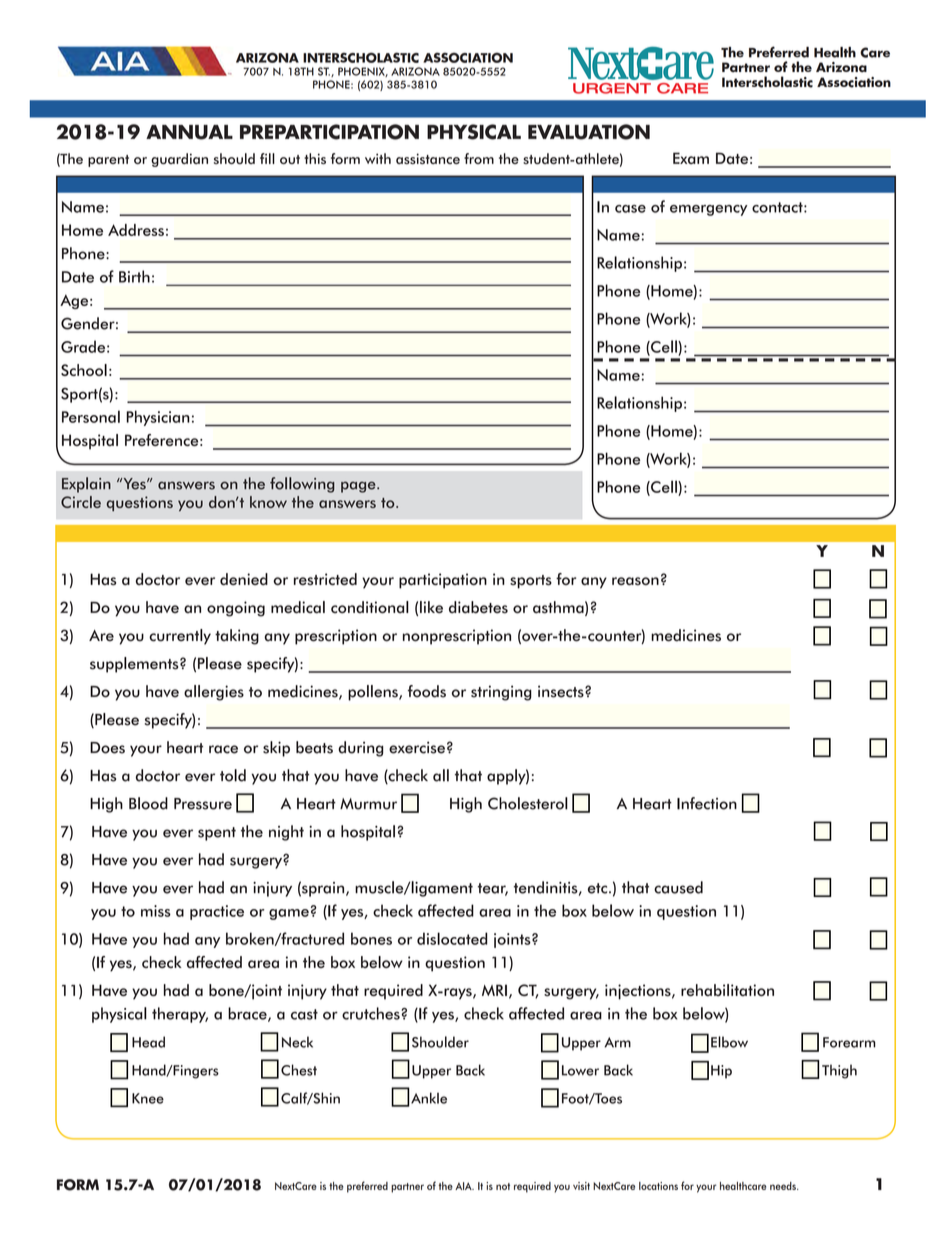  Describe the element at coordinates (727, 990) in the page. I see `rehabilitation` at that location.
